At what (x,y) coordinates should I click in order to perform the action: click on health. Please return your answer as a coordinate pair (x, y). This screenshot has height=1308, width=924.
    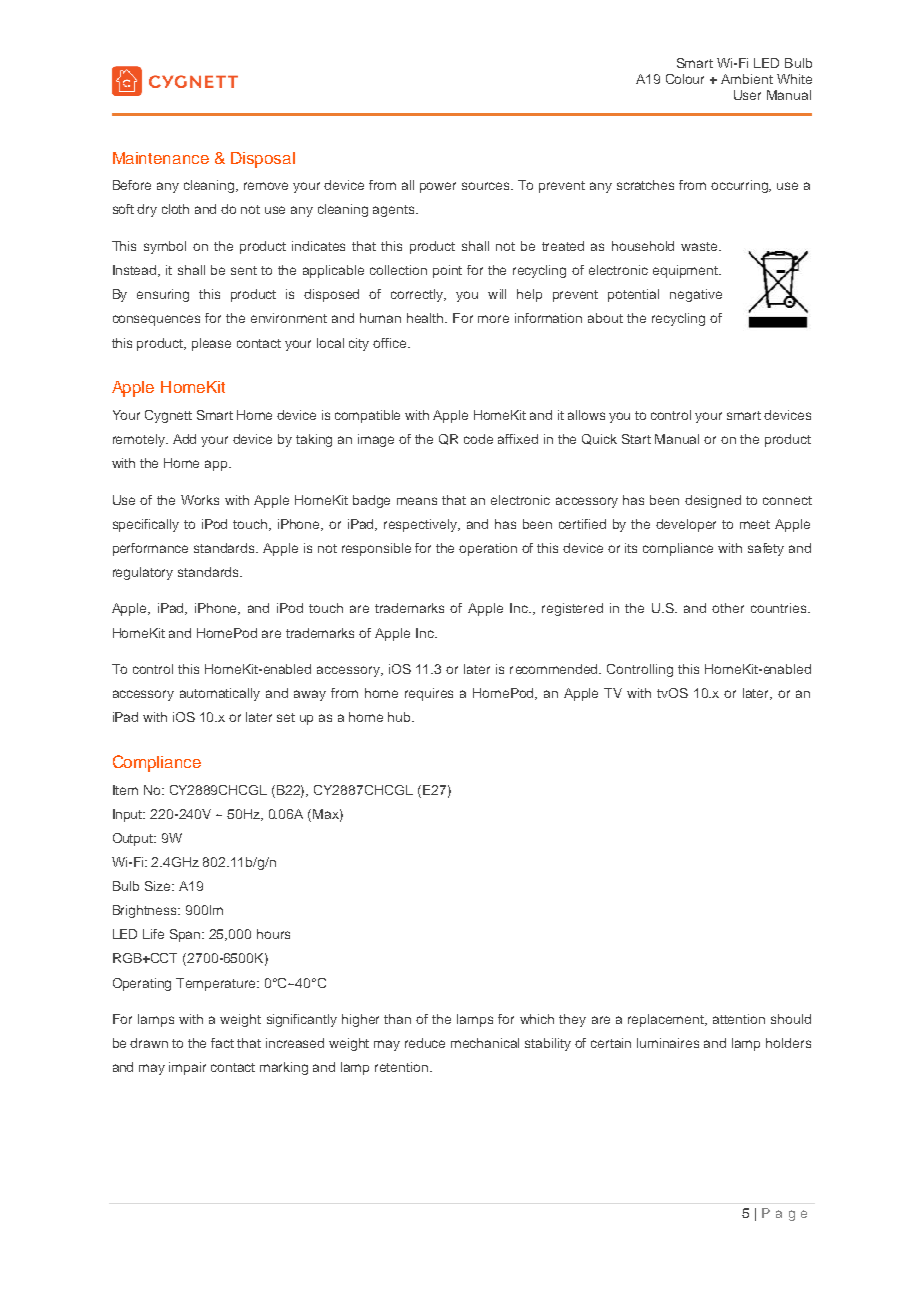
    Looking at the image, I should click on (426, 318).
